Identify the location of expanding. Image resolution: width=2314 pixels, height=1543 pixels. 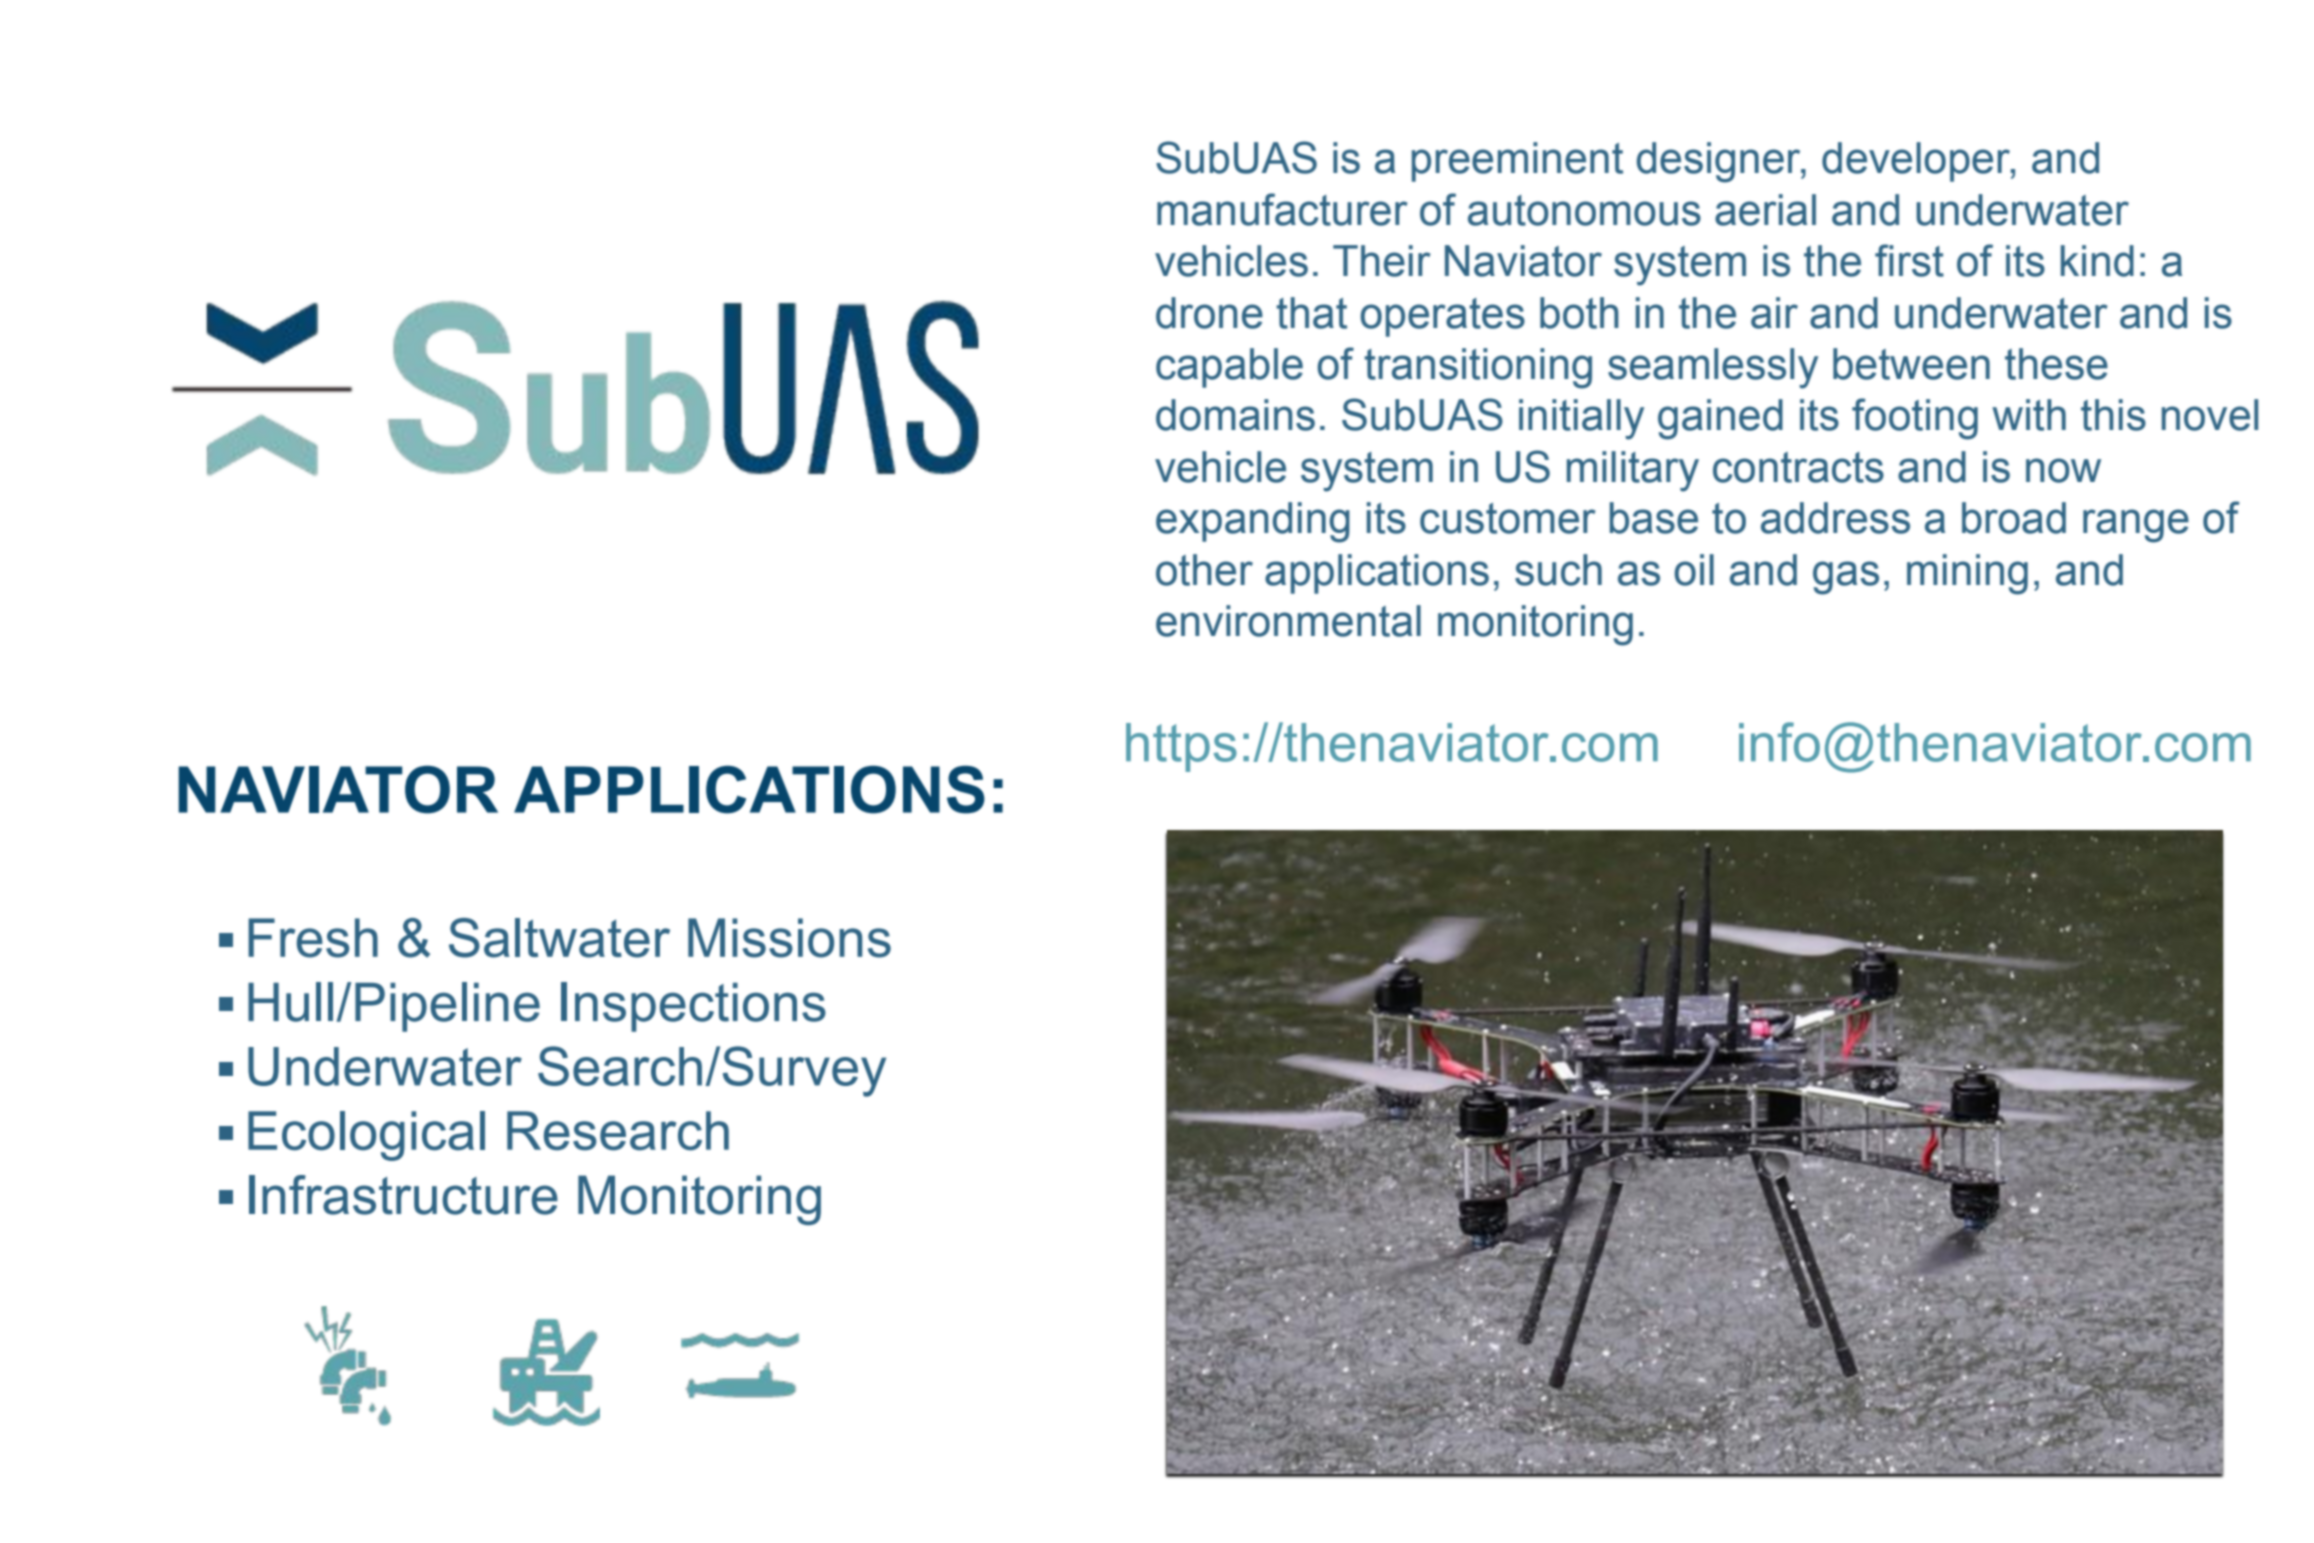
(1253, 522).
